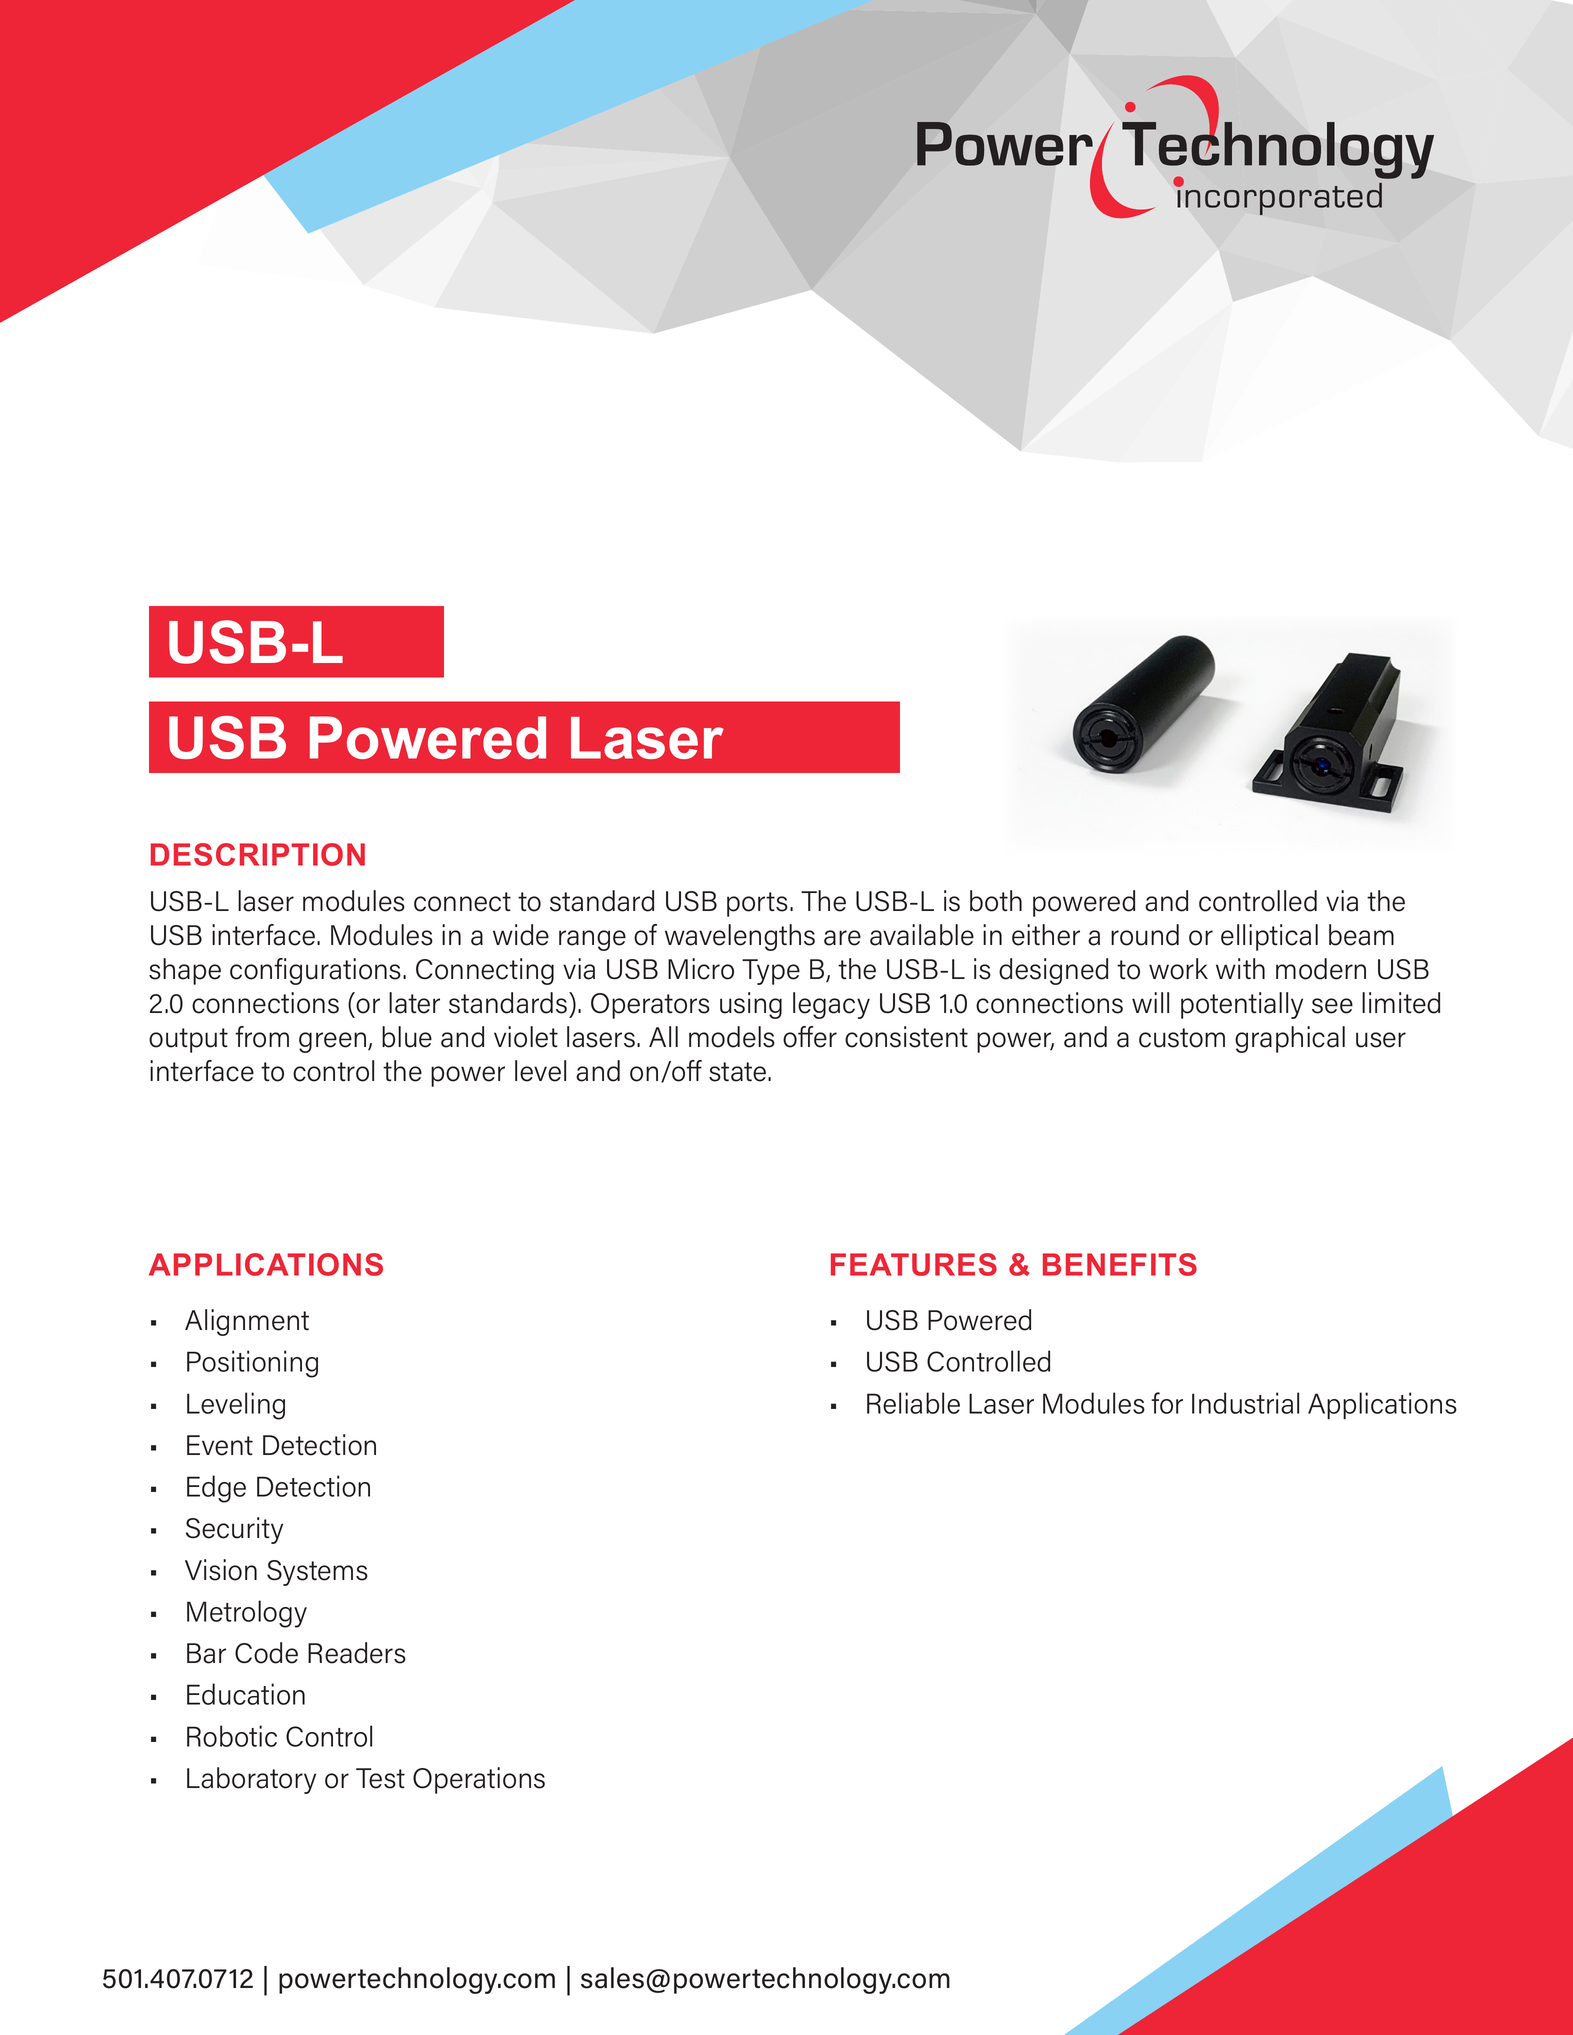 The height and width of the screenshot is (2035, 1573). I want to click on FEATURES, so click(914, 1264).
